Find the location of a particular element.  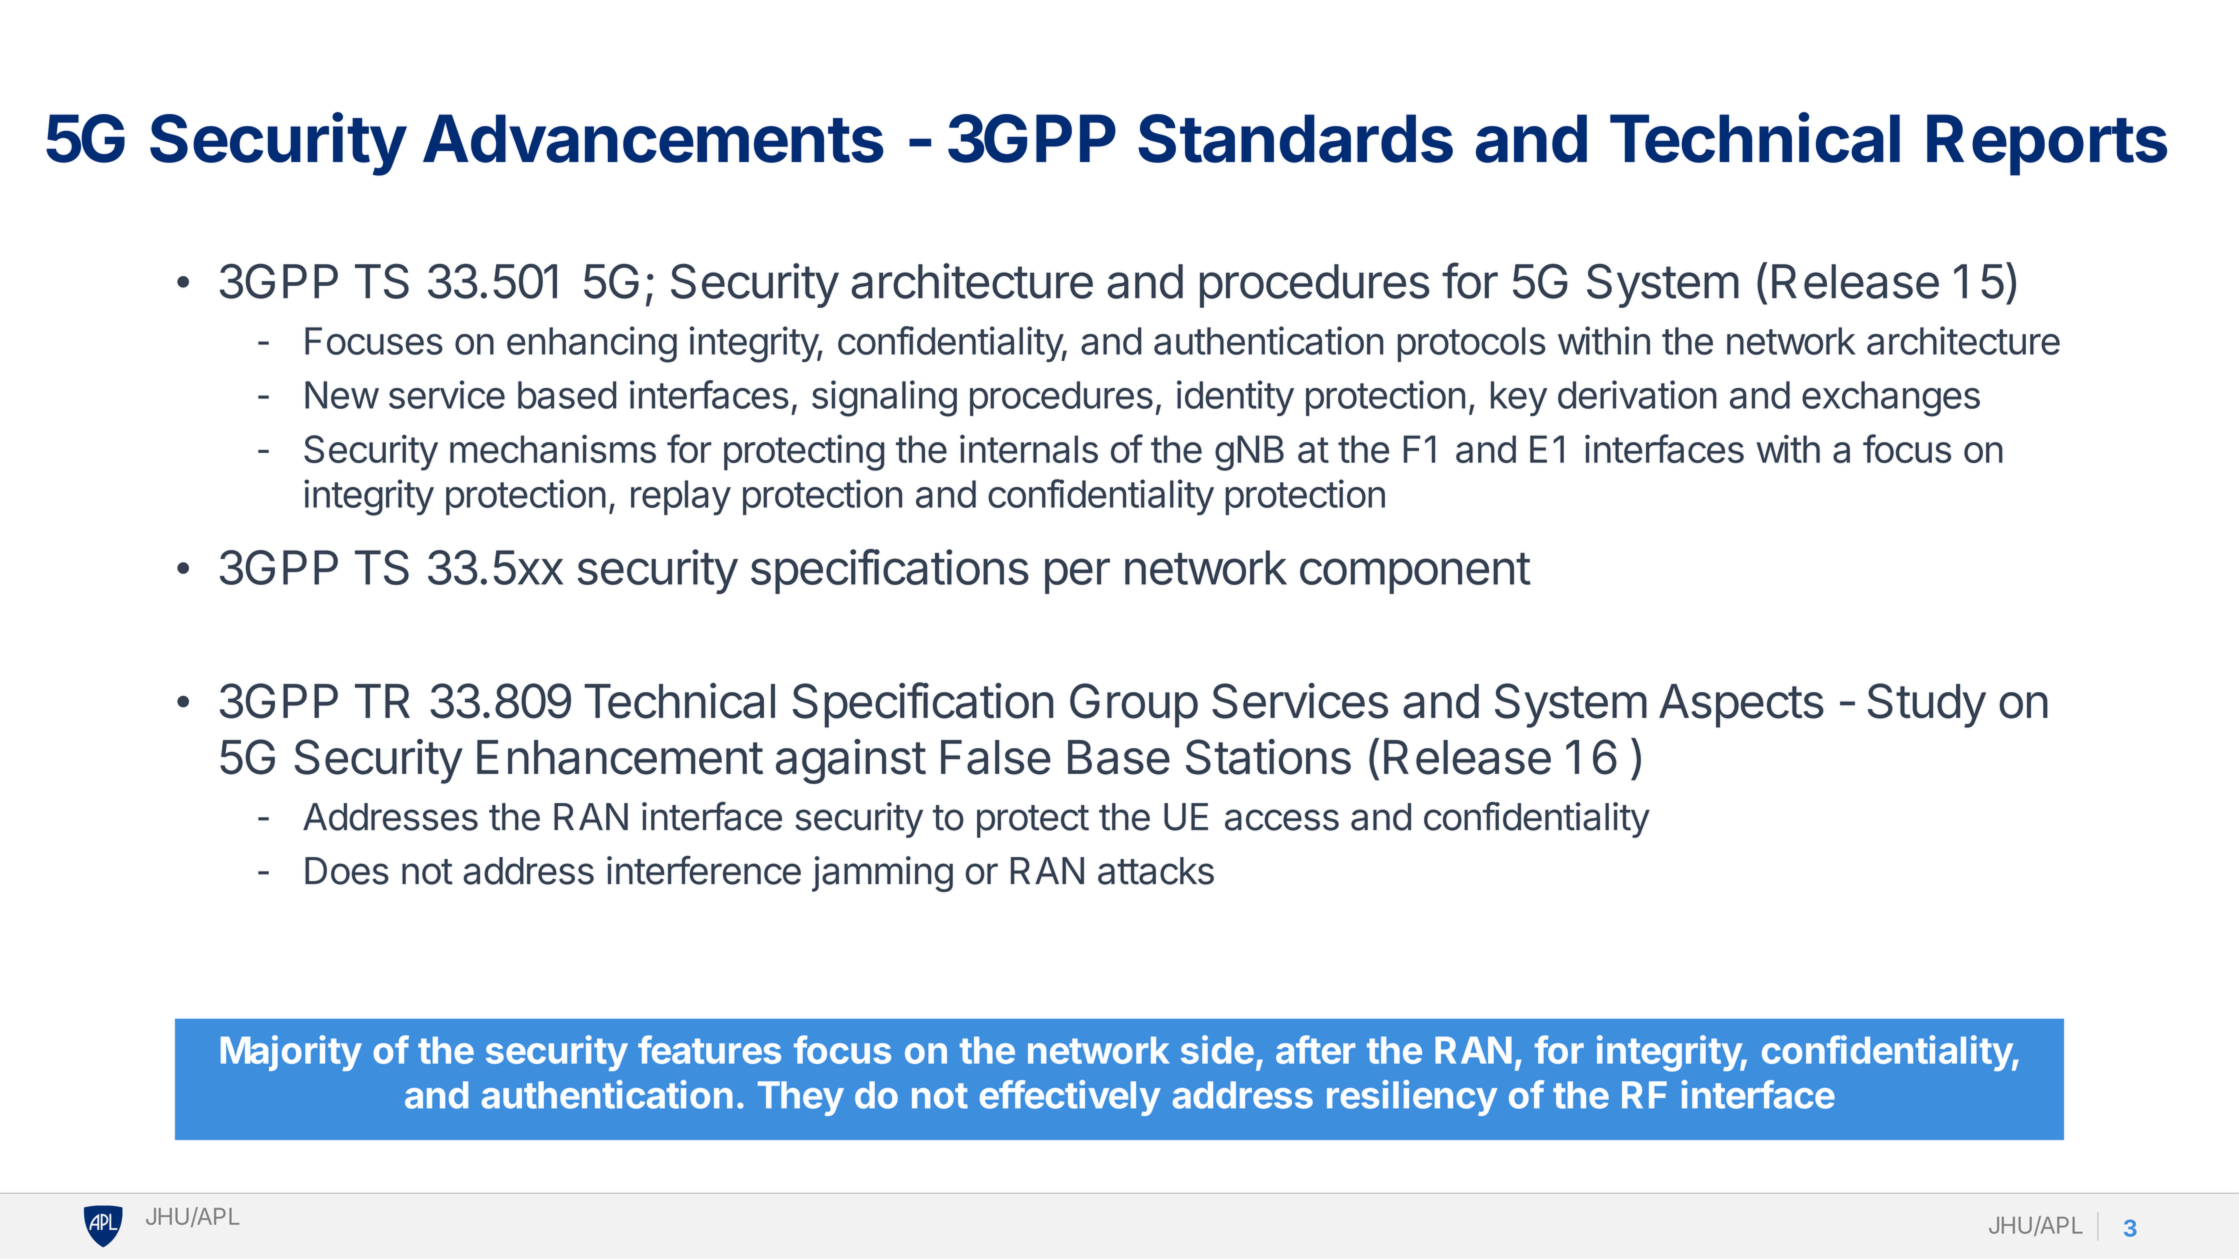

Standards is located at coordinates (1295, 138).
